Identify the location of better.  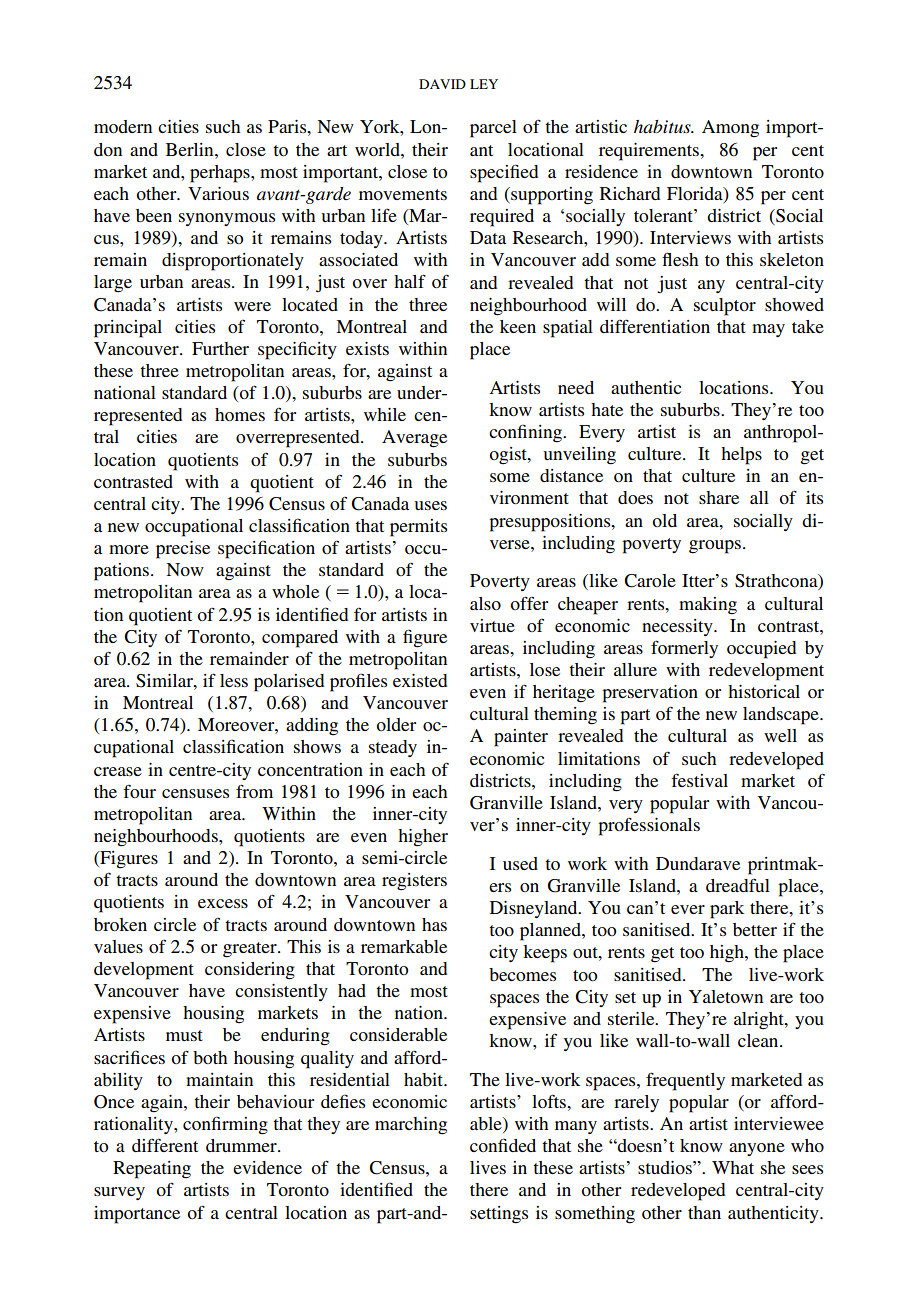
(755, 929).
